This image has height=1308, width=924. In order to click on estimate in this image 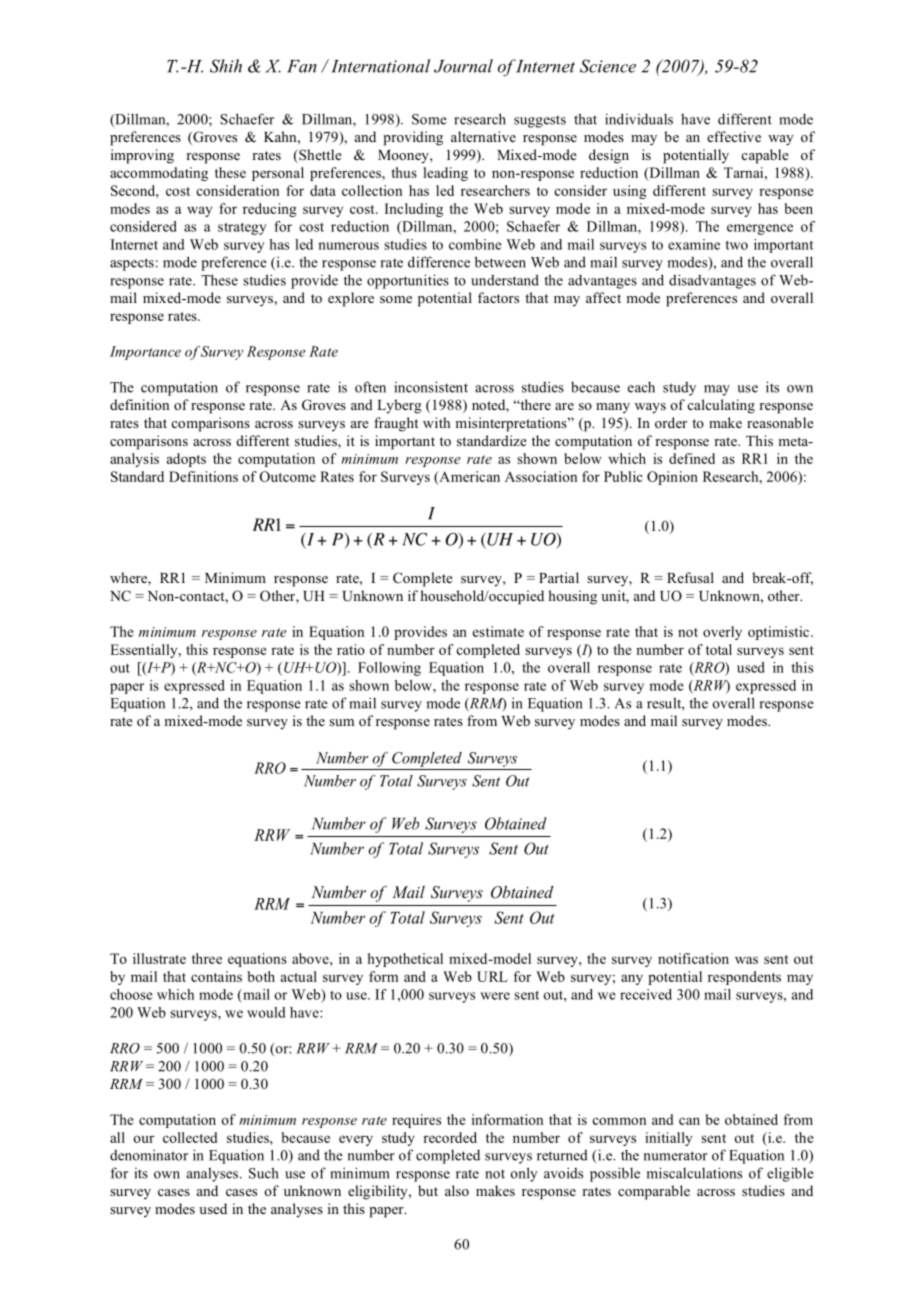, I will do `click(498, 631)`.
